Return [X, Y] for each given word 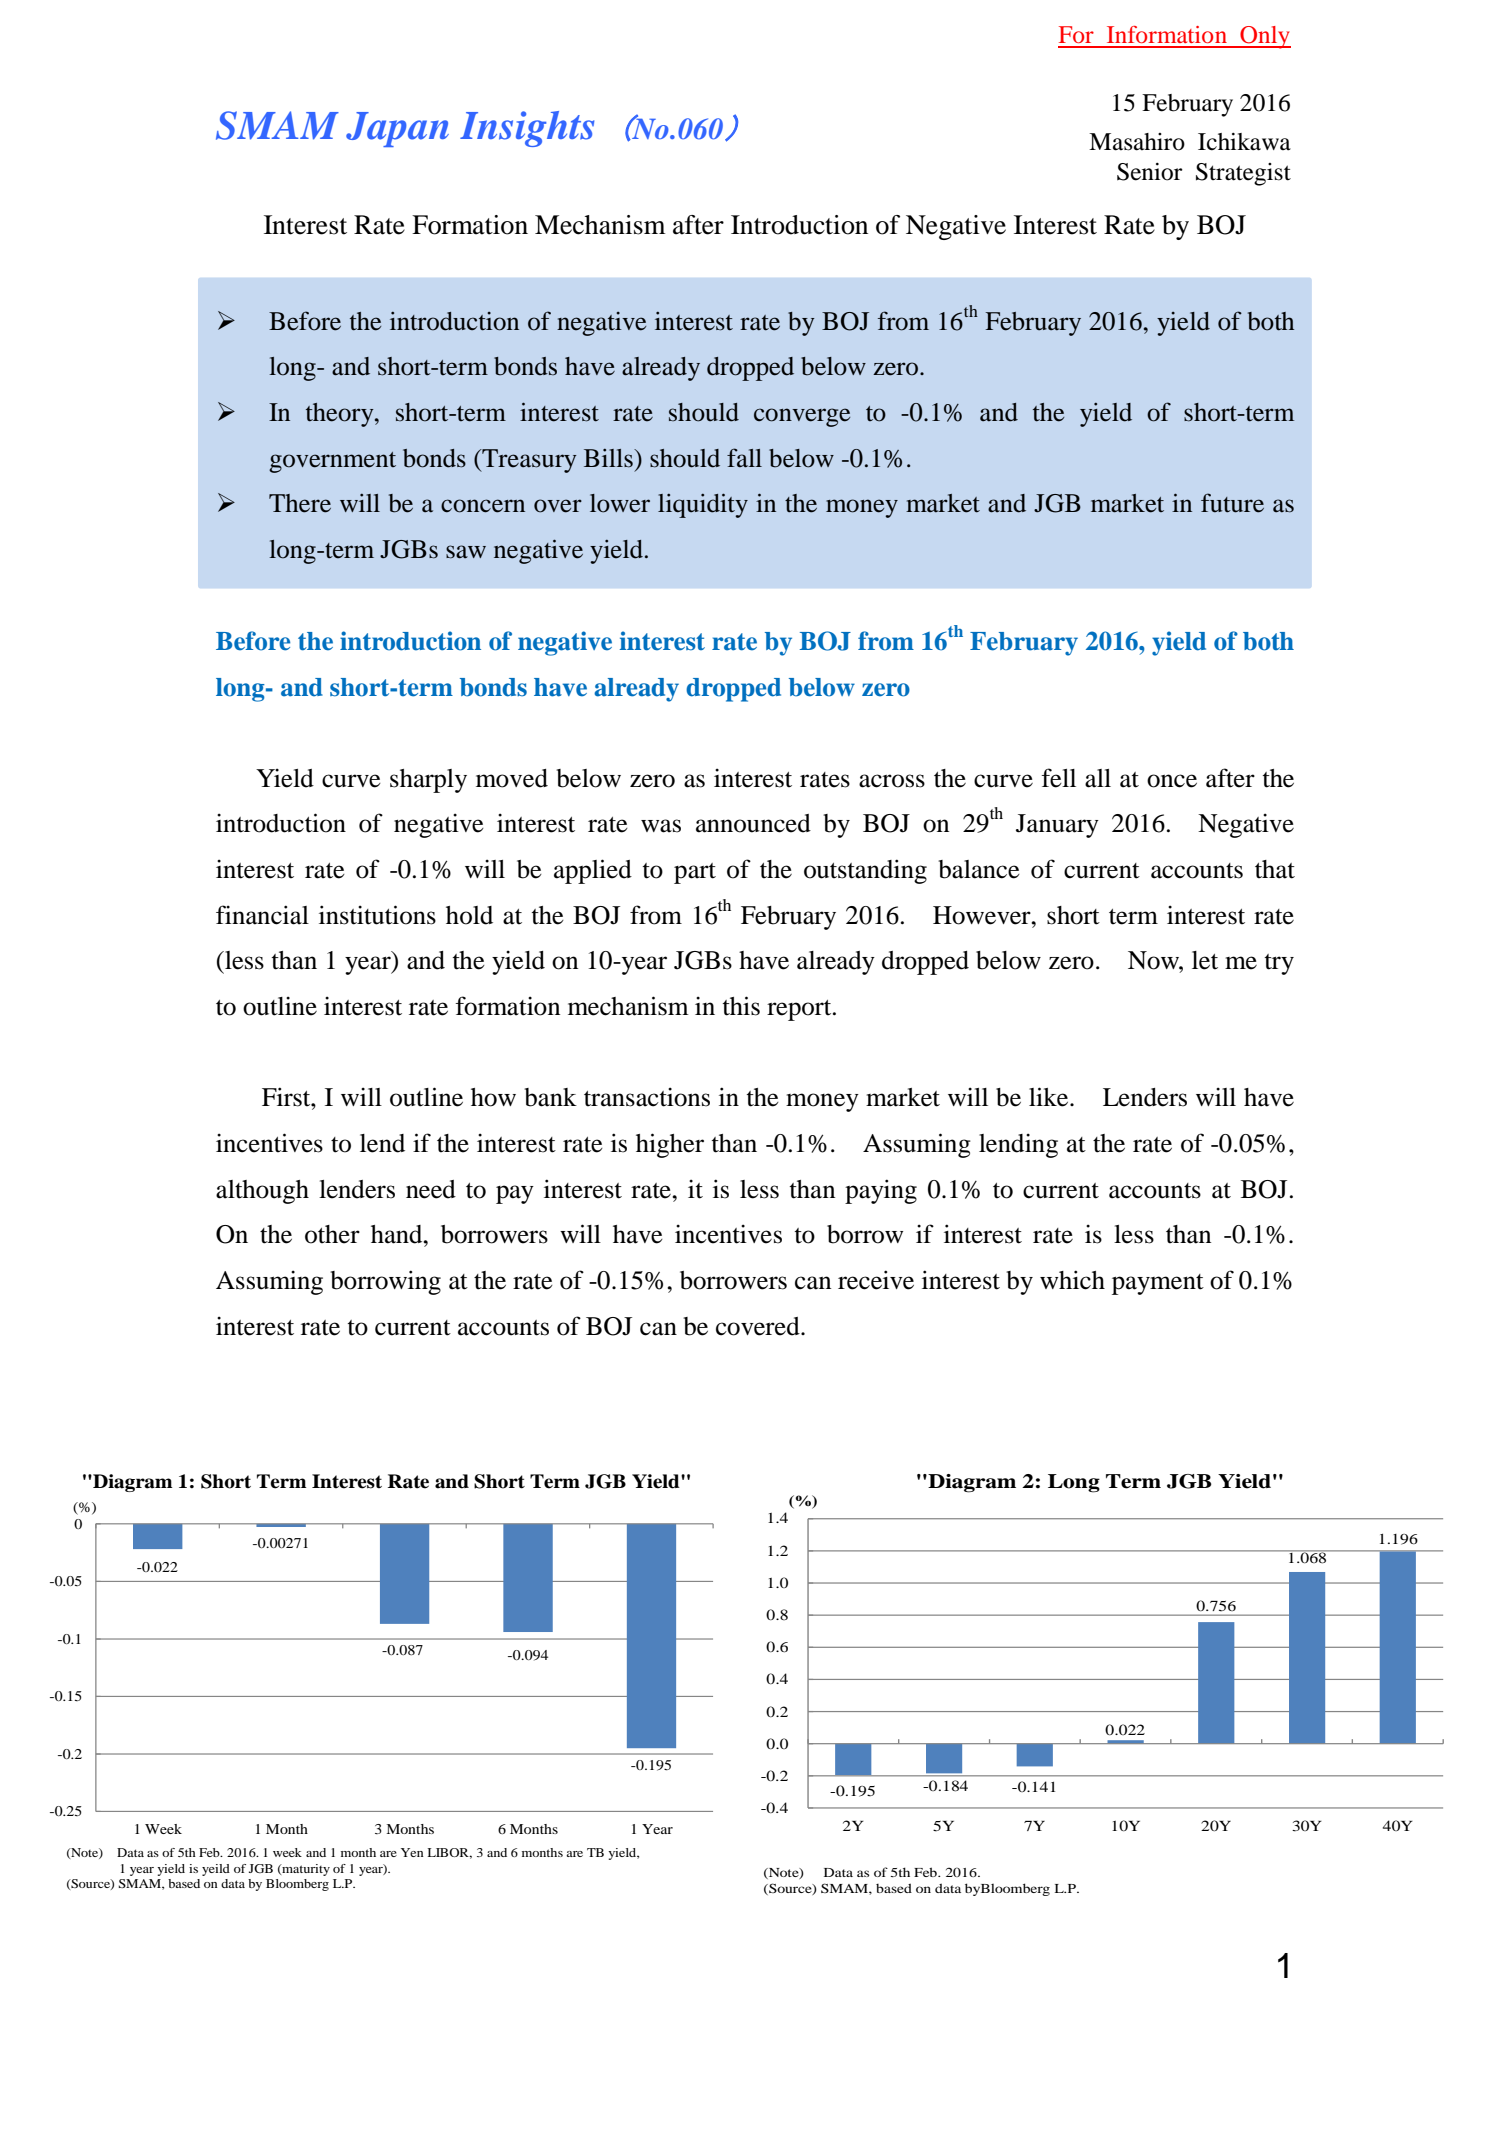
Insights [527, 129]
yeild [216, 1870]
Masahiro [1137, 142]
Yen [412, 1852]
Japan [397, 129]
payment [1158, 1284]
